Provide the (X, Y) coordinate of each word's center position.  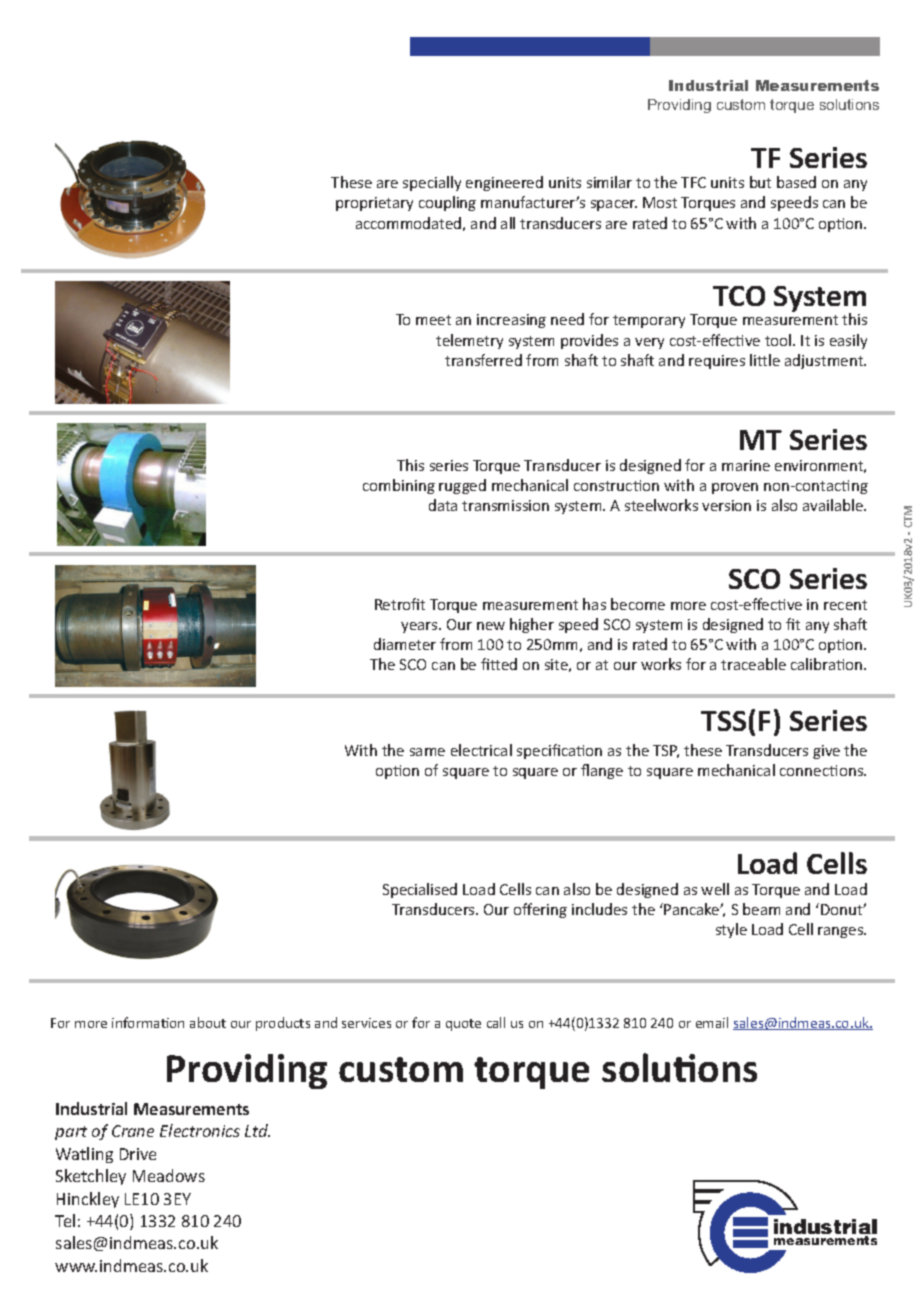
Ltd (257, 1130)
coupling (447, 203)
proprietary (374, 204)
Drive (138, 1154)
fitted (499, 664)
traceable (753, 664)
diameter (405, 644)
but (760, 182)
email (712, 1022)
